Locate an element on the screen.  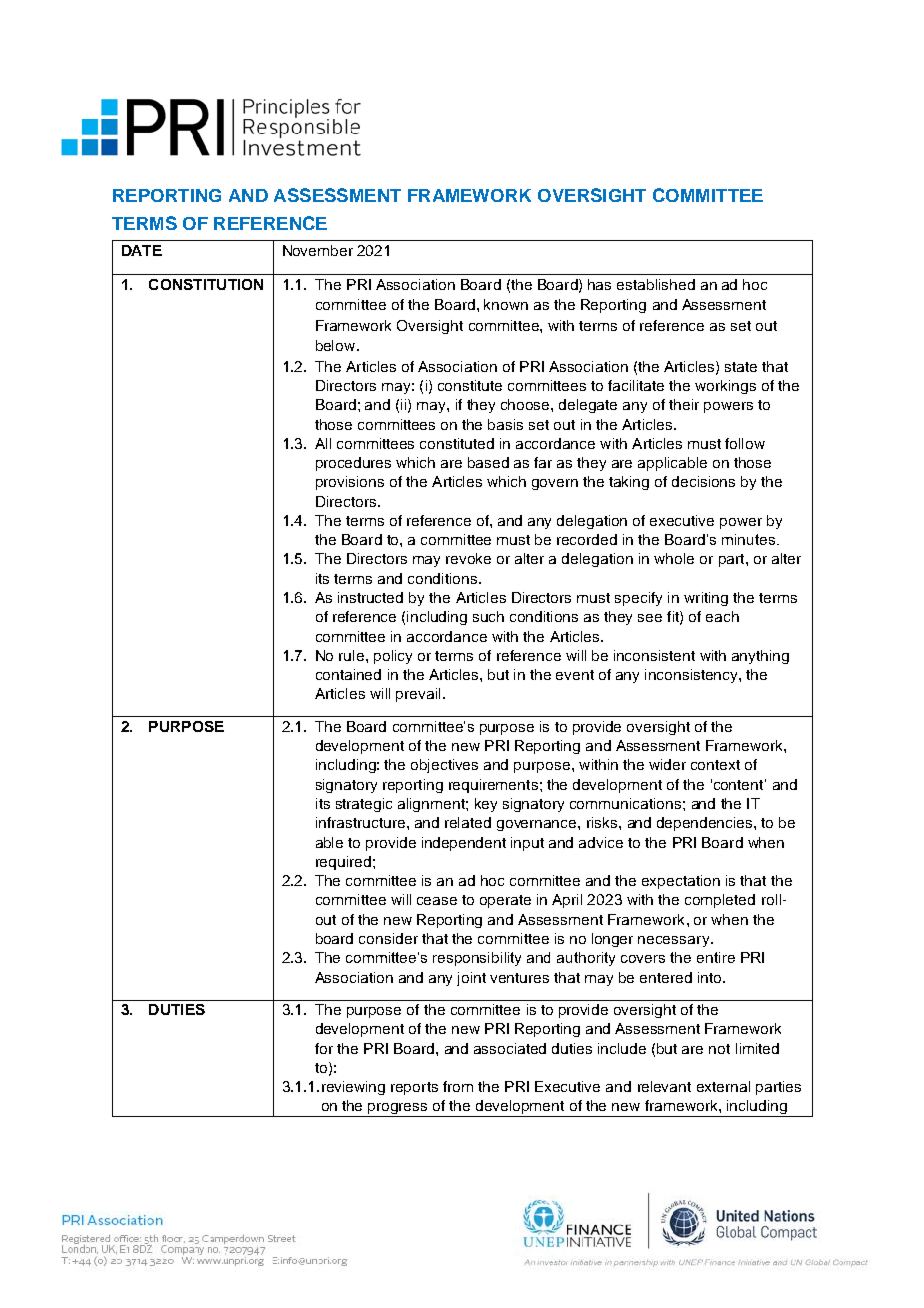
for is located at coordinates (324, 1048).
